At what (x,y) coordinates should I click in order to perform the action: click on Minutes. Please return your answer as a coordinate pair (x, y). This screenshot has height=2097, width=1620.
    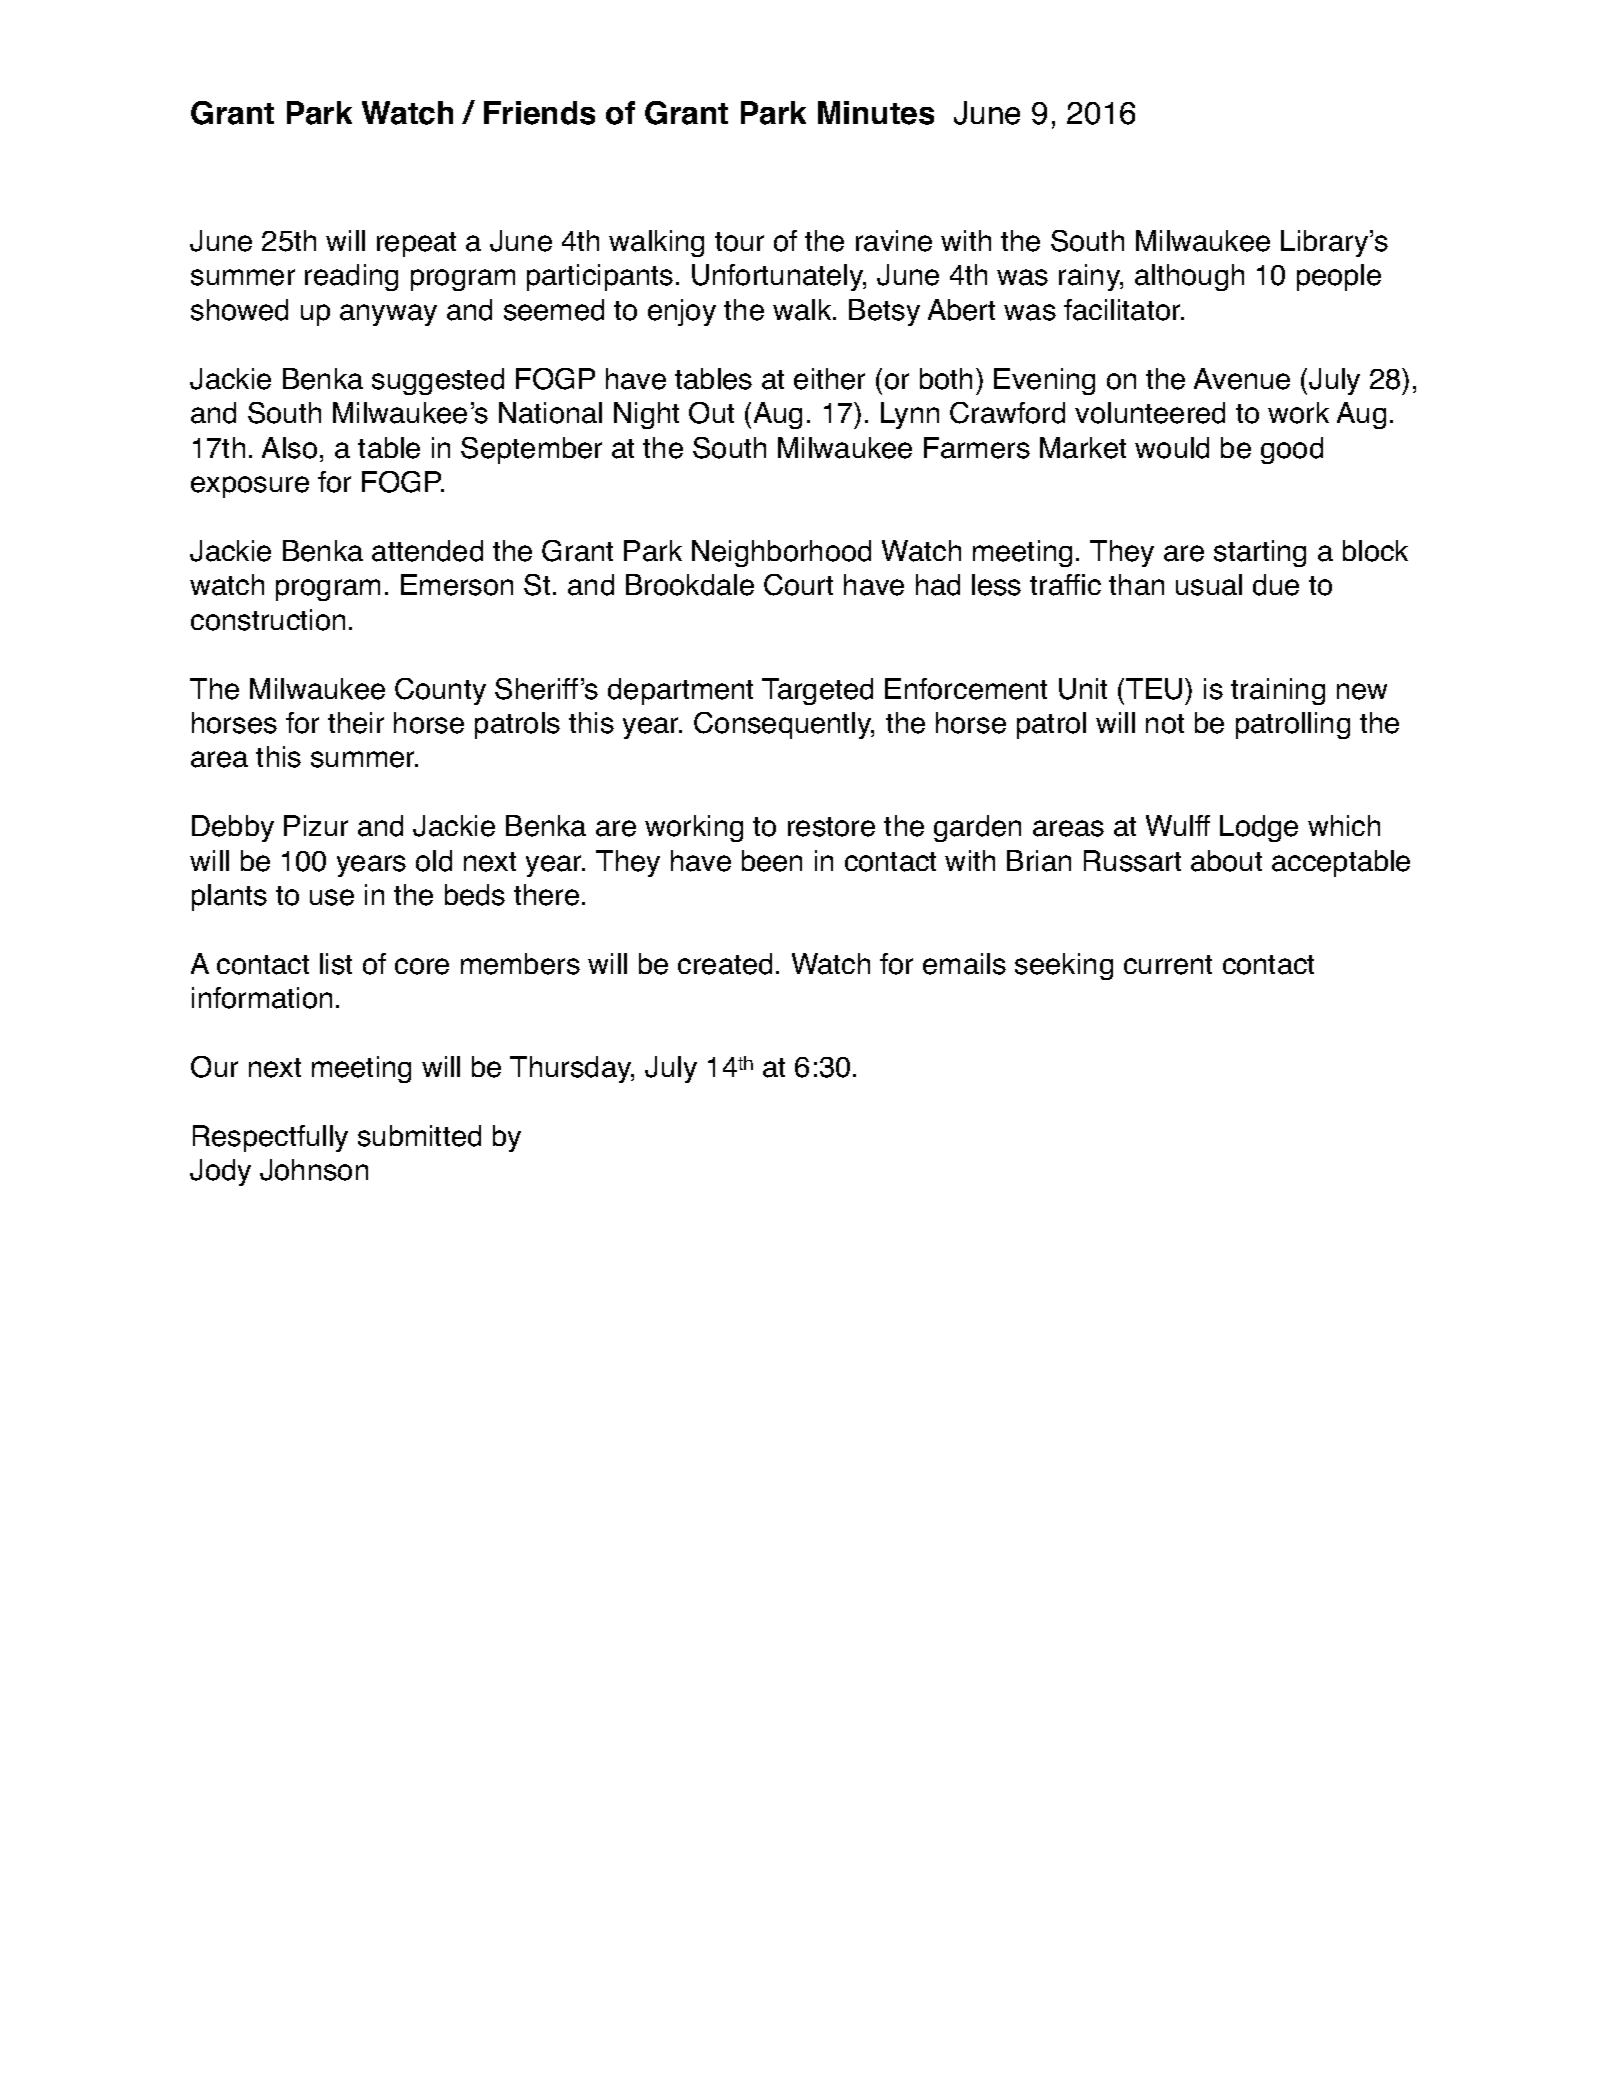
    Looking at the image, I should click on (876, 113).
